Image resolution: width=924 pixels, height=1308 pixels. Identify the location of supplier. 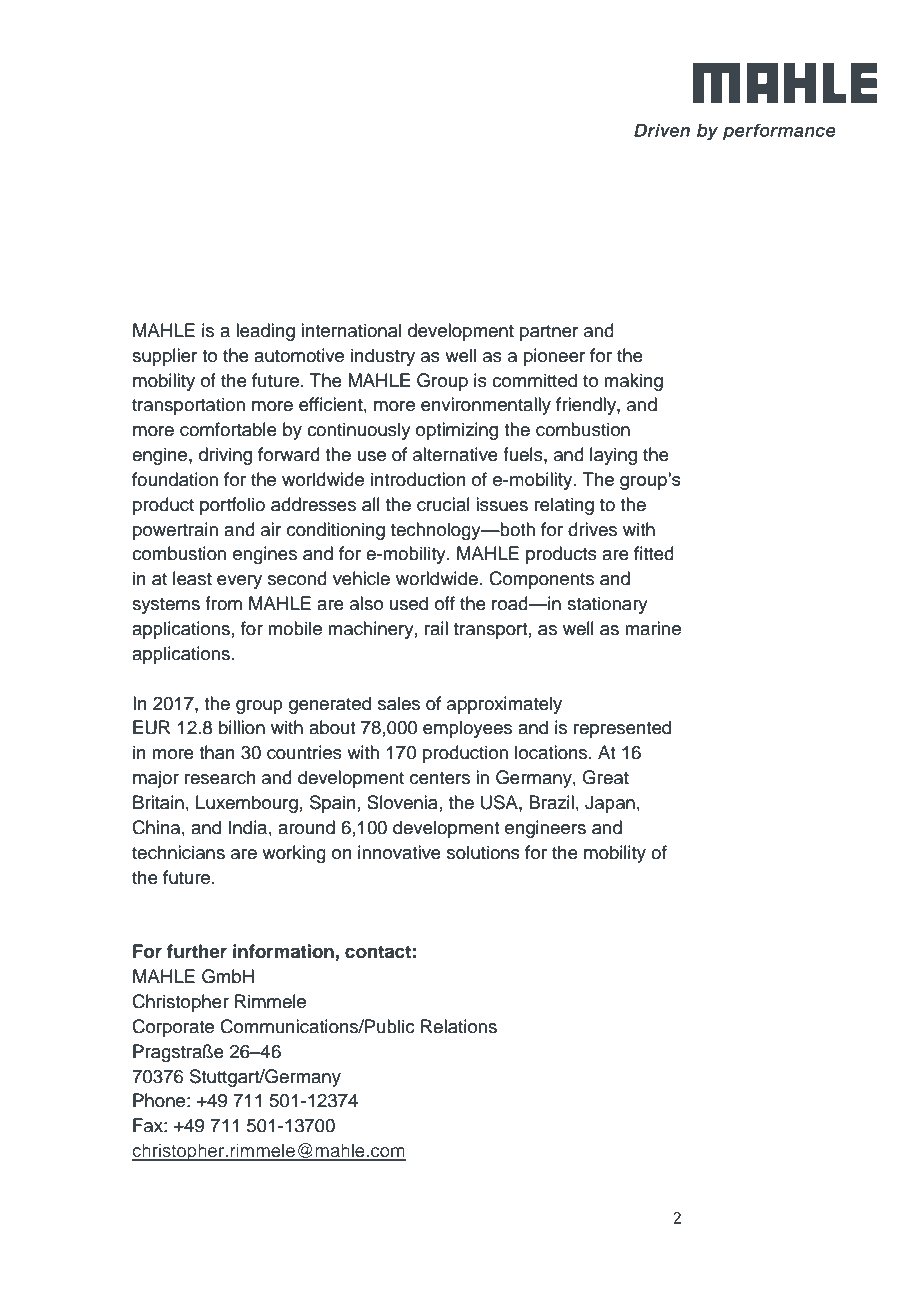
(164, 357).
